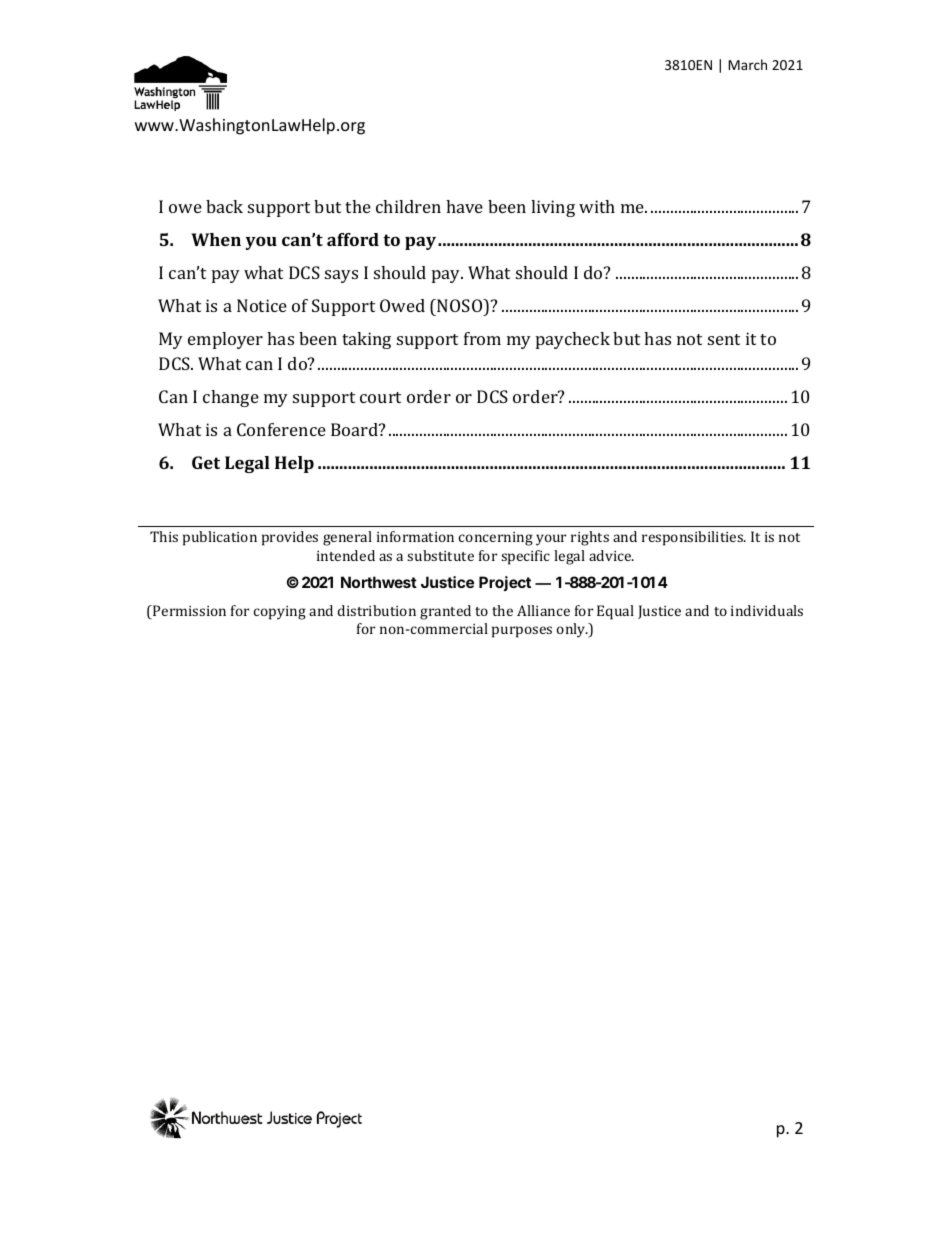  What do you see at coordinates (464, 206) in the screenshot?
I see `have` at bounding box center [464, 206].
